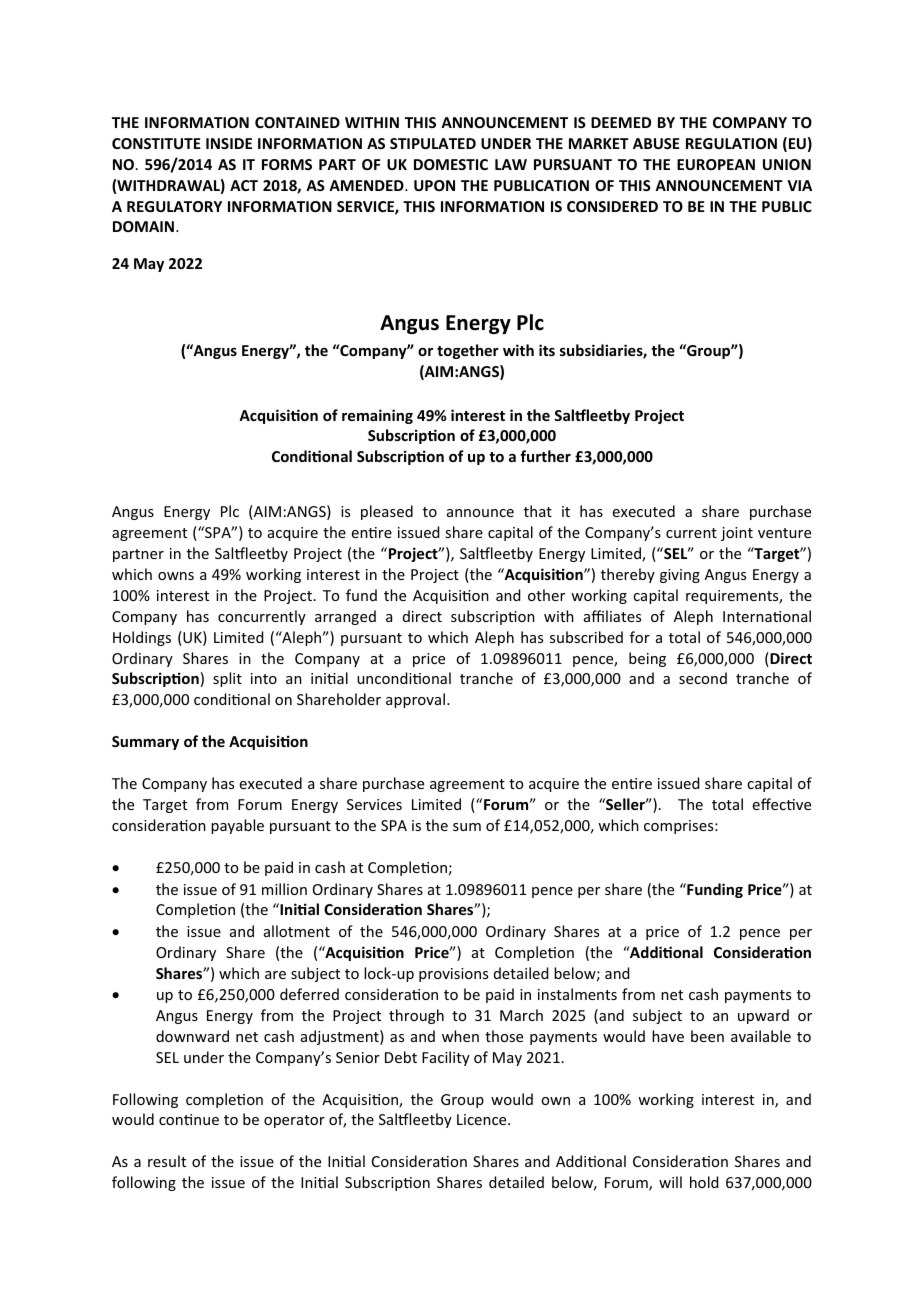 The image size is (924, 1308). What do you see at coordinates (237, 826) in the screenshot?
I see `payable` at bounding box center [237, 826].
